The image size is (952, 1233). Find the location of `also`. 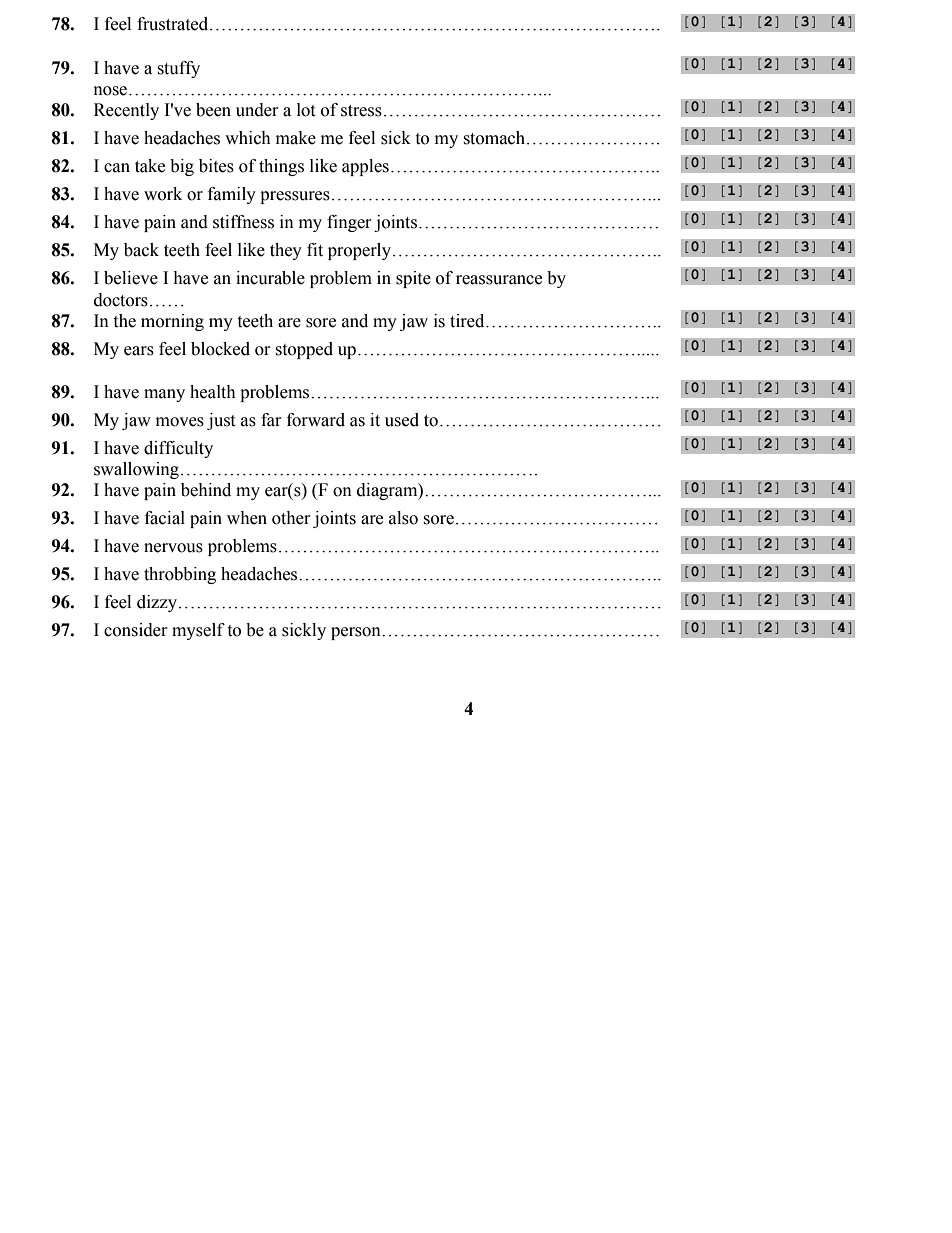

also is located at coordinates (403, 518).
